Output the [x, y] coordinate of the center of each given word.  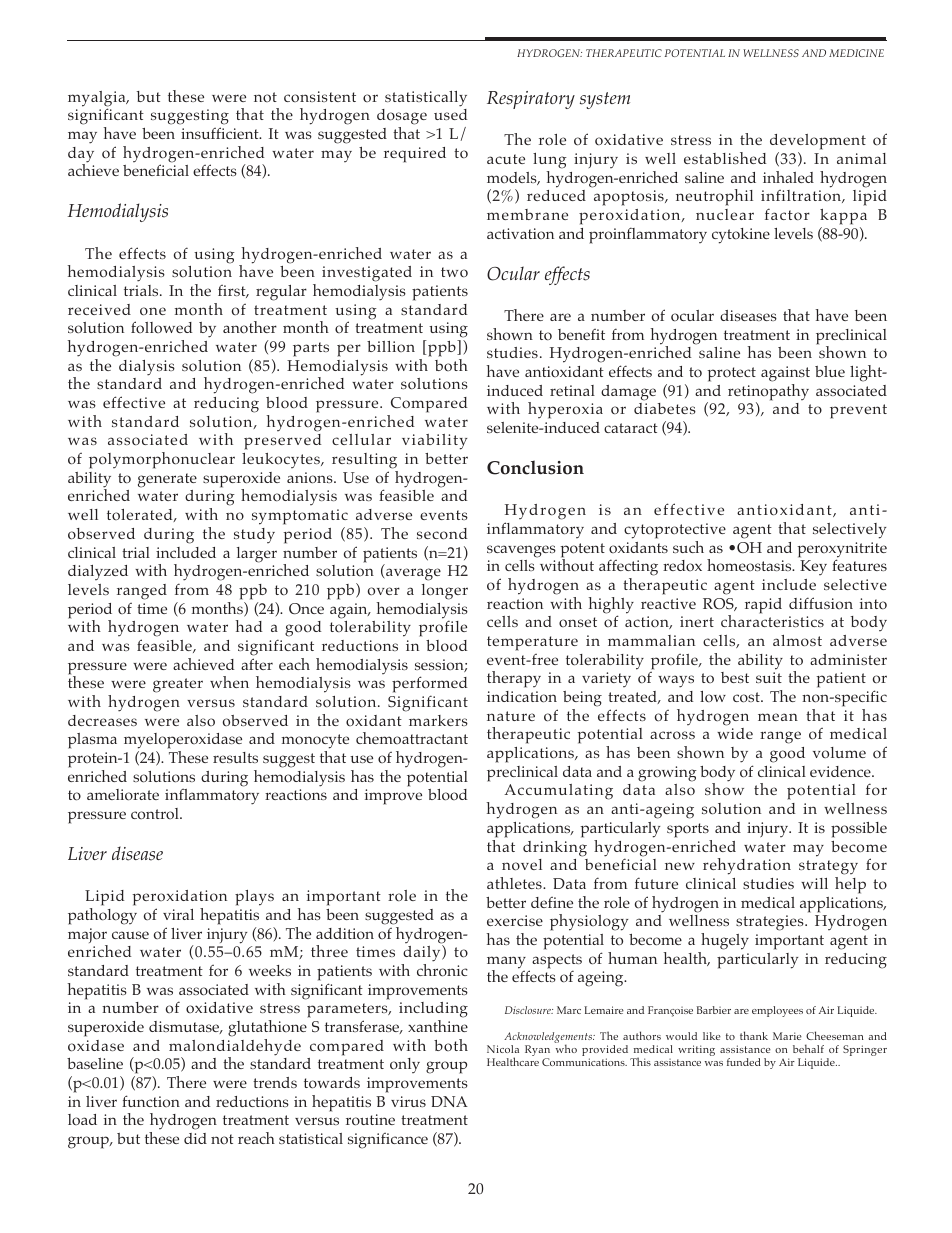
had [249, 626]
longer [445, 592]
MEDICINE [856, 53]
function [151, 1101]
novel [522, 865]
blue [830, 371]
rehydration [747, 866]
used [450, 114]
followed [161, 327]
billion [391, 346]
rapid [763, 606]
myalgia [98, 100]
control [156, 813]
